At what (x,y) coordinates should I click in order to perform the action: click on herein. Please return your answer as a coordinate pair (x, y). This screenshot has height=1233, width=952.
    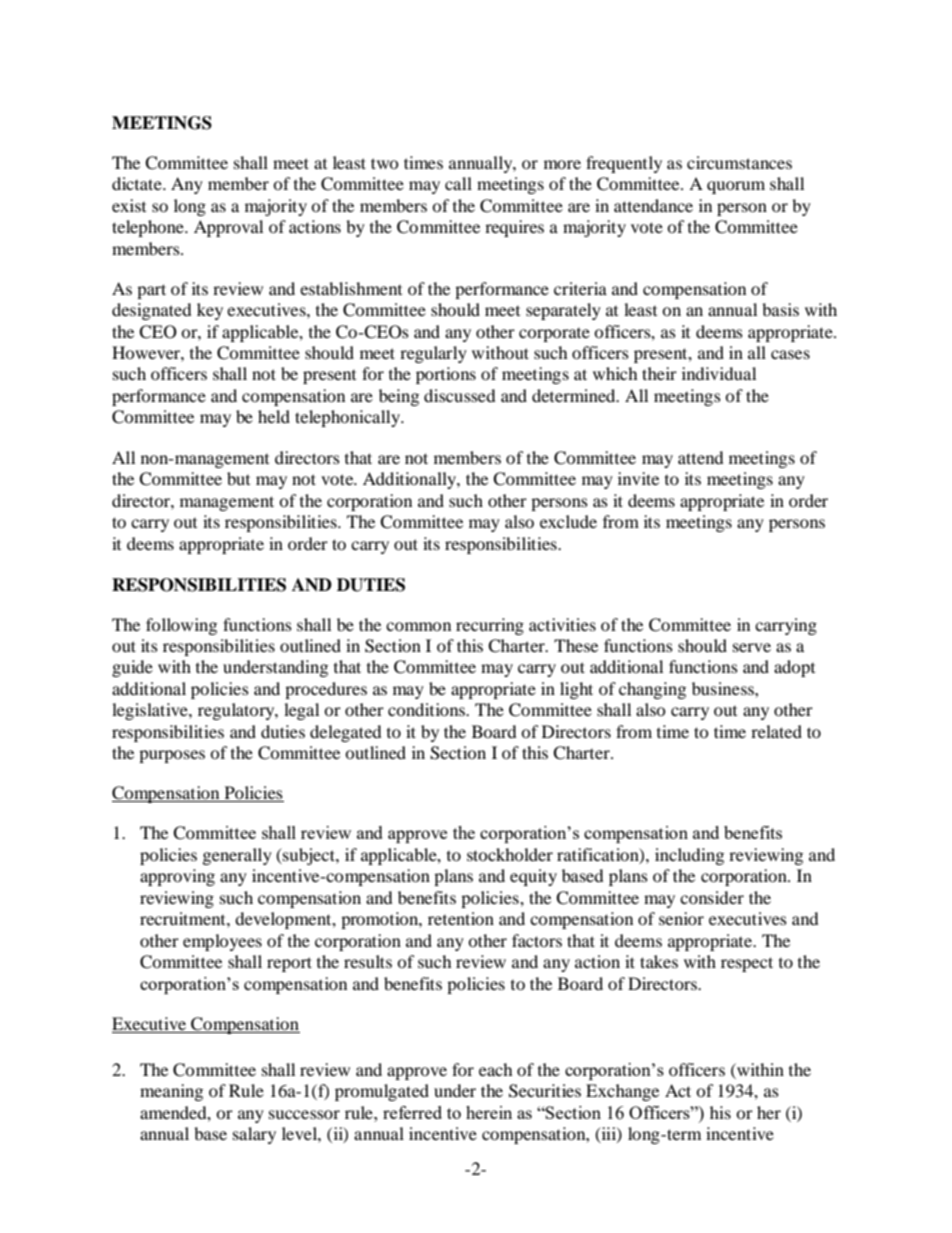
    Looking at the image, I should click on (489, 1112).
